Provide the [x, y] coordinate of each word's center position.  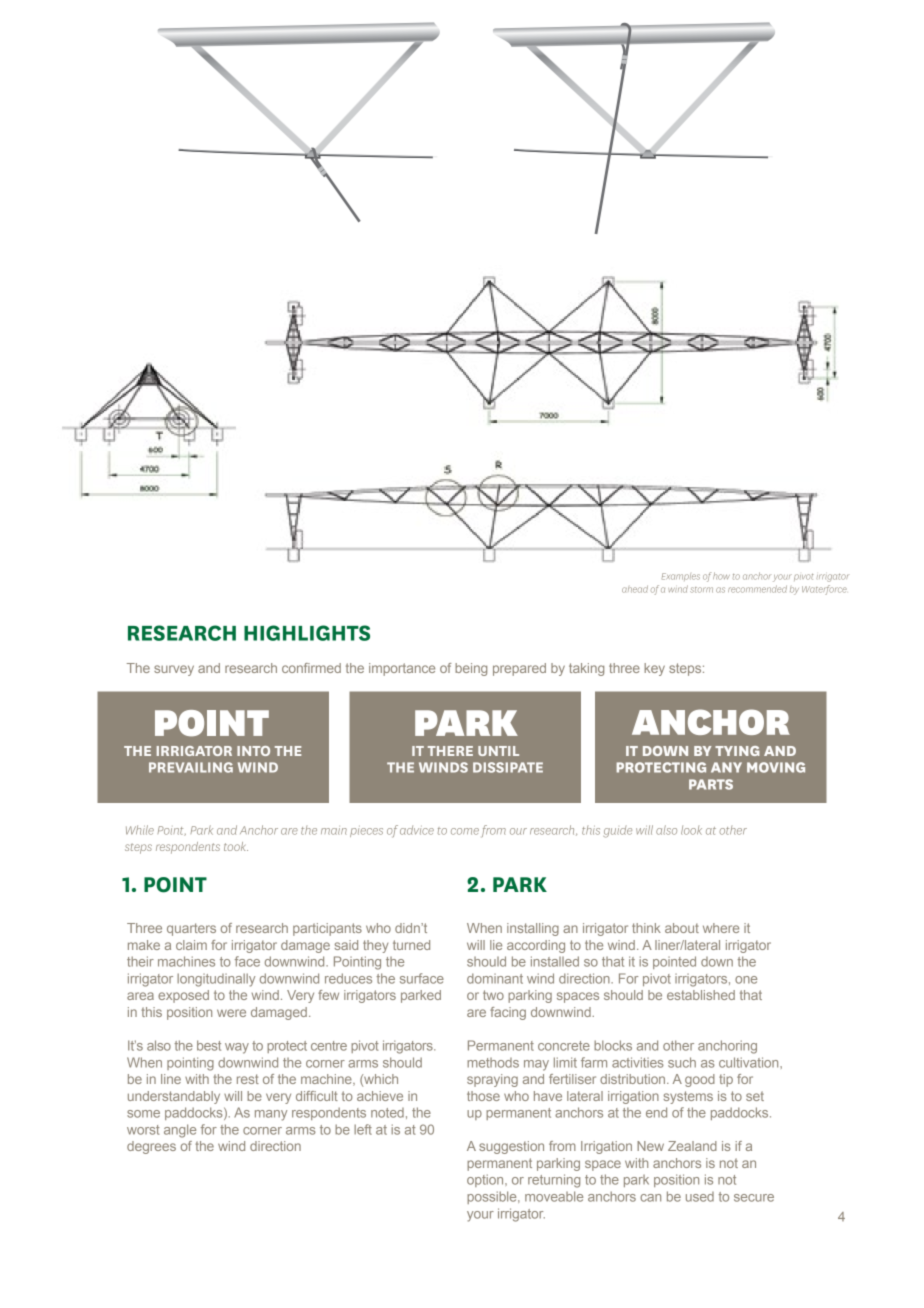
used [700, 1197]
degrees [151, 1147]
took [236, 846]
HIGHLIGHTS [307, 633]
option [486, 1180]
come [465, 831]
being [471, 669]
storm [701, 590]
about [682, 928]
